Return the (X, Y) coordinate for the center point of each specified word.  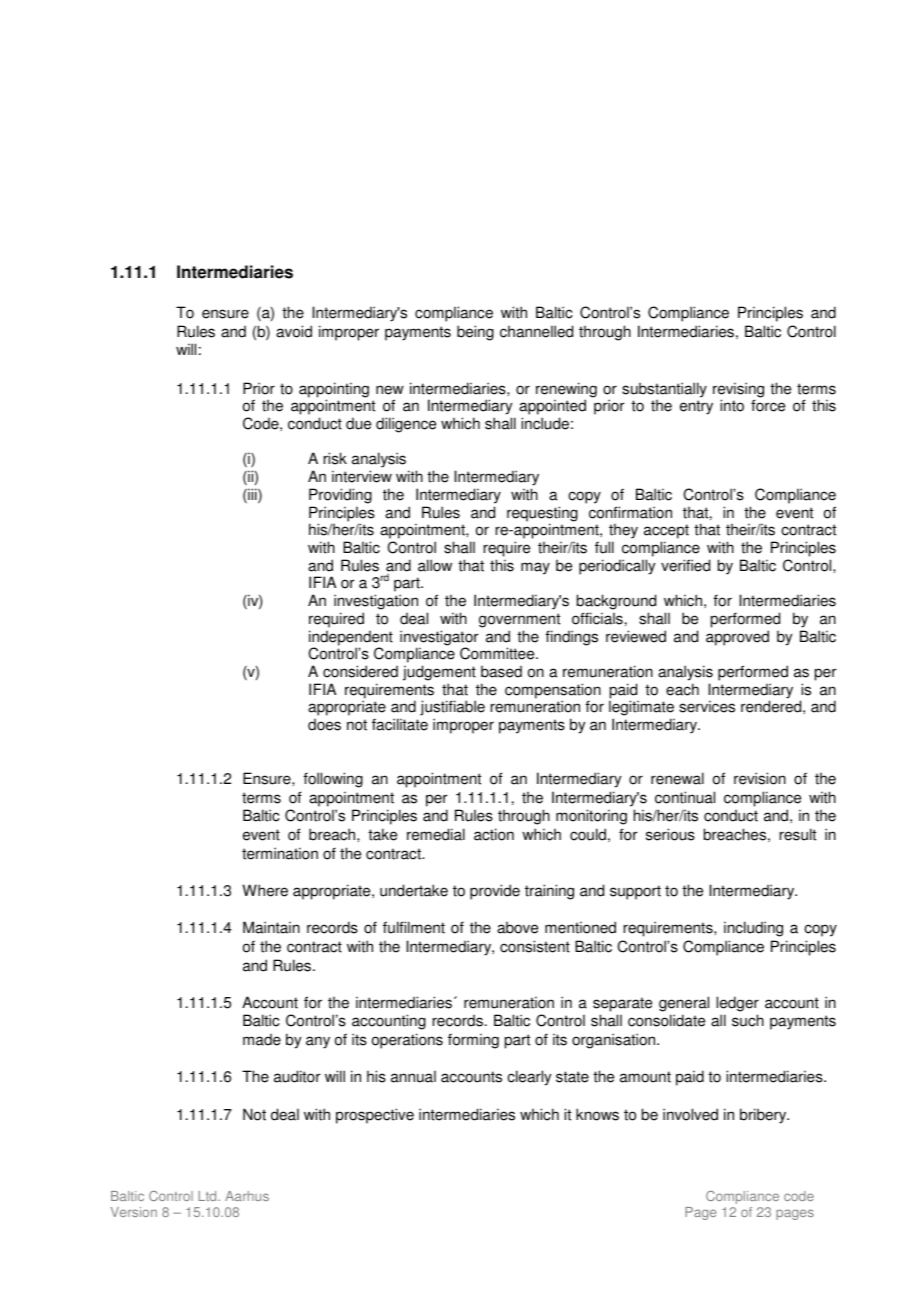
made (262, 1040)
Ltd (209, 1196)
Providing (340, 496)
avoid (294, 331)
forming (473, 1041)
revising (738, 391)
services (707, 706)
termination (280, 853)
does (324, 725)
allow (435, 565)
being (475, 333)
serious (670, 834)
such (748, 1020)
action (494, 834)
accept (666, 533)
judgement (439, 673)
